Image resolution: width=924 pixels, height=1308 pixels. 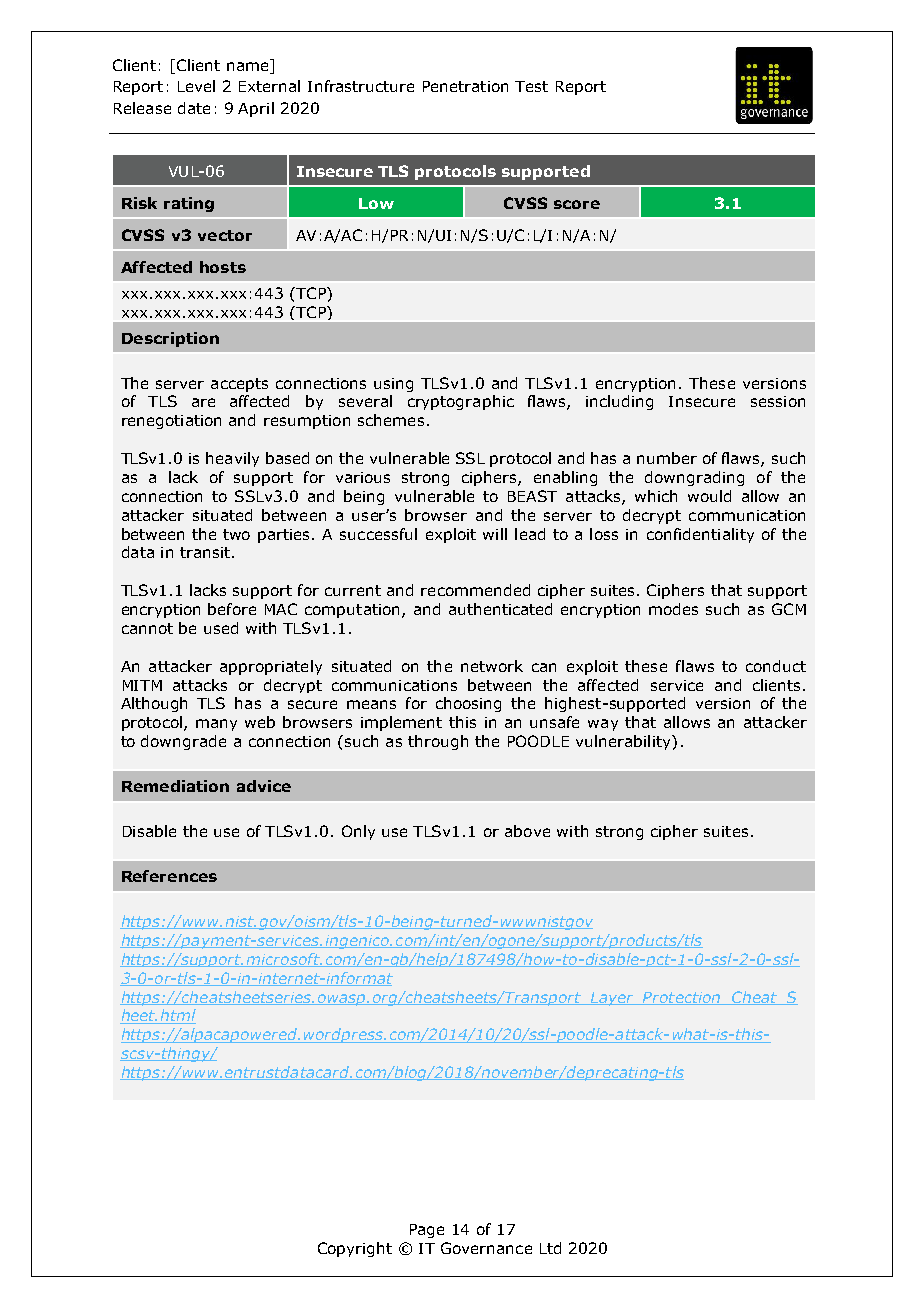 I want to click on References, so click(x=169, y=876).
